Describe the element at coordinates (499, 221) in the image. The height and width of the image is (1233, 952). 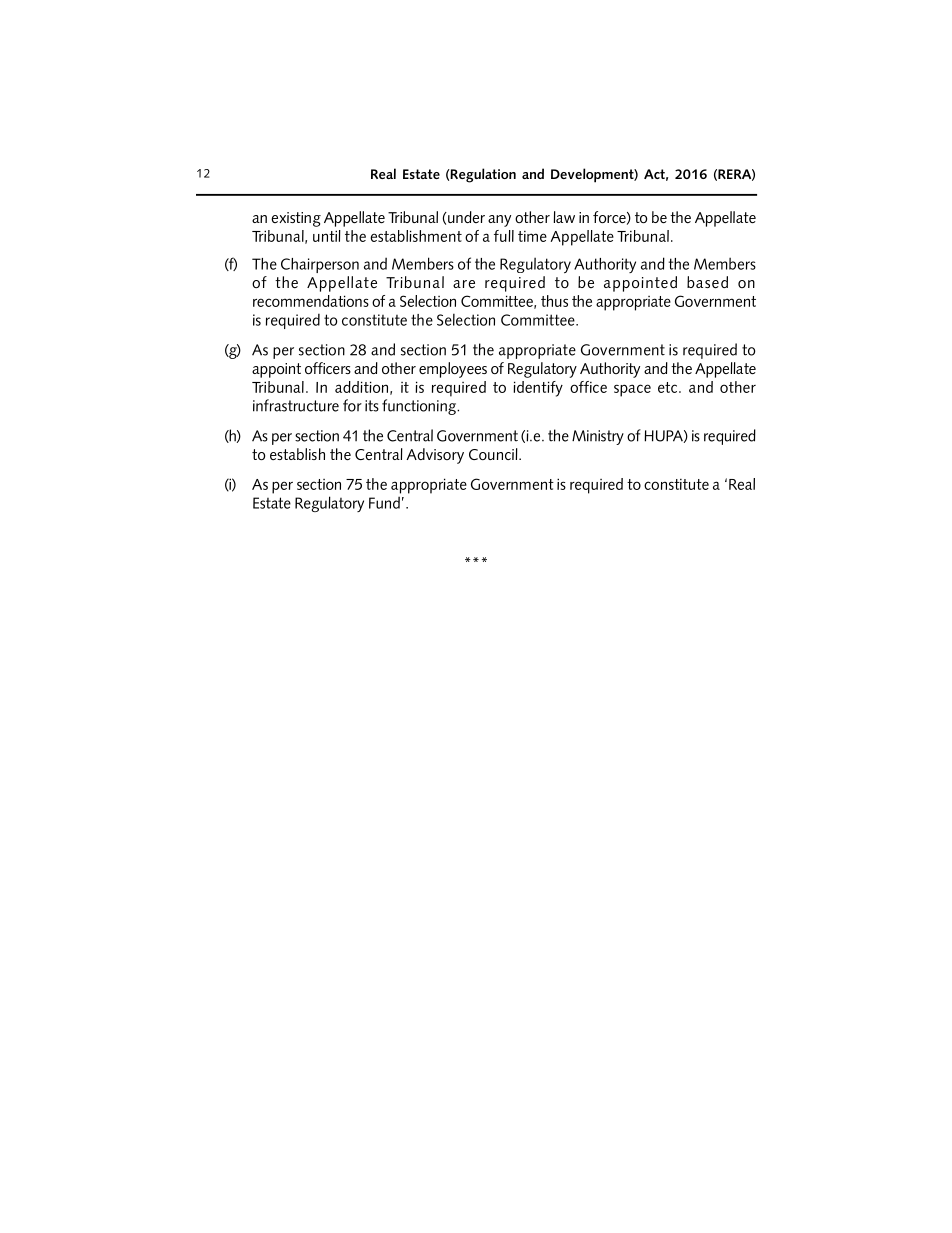
I see `any` at that location.
